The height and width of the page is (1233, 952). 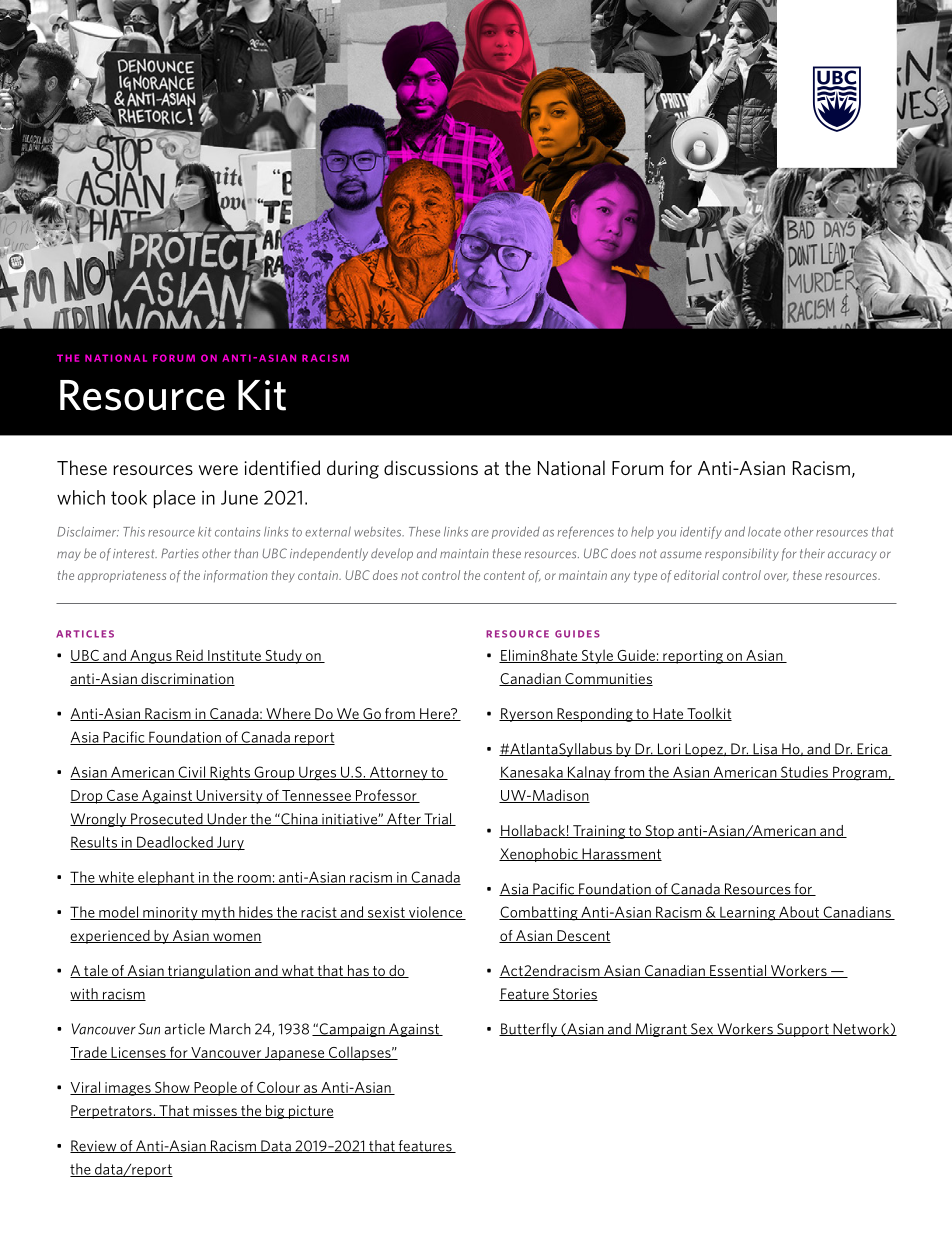 What do you see at coordinates (803, 1030) in the page?
I see `Support` at bounding box center [803, 1030].
